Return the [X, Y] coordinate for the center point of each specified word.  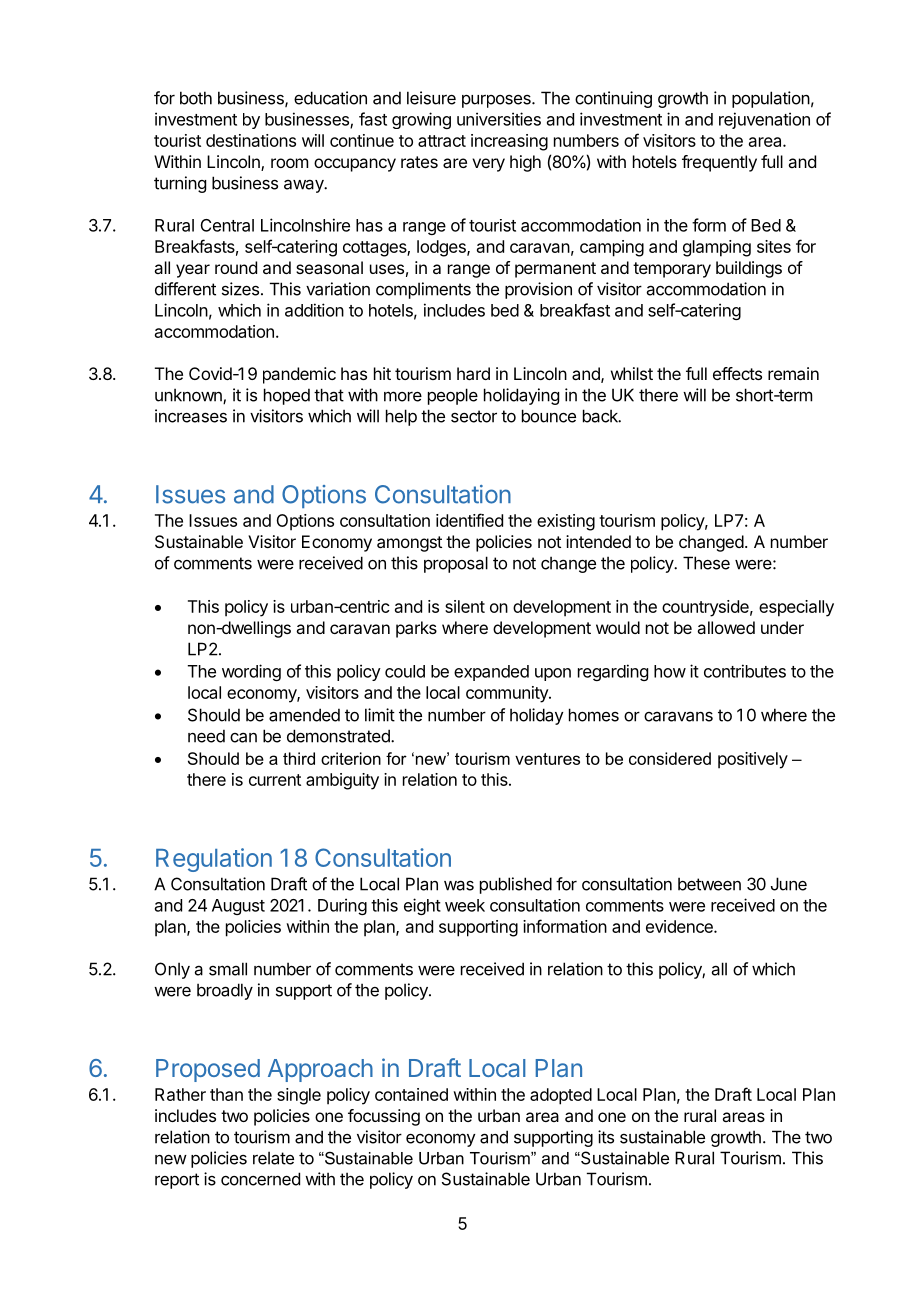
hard [473, 373]
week [465, 905]
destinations [251, 140]
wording [251, 672]
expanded [491, 673]
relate [273, 1158]
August [238, 907]
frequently [719, 163]
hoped [287, 396]
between [709, 884]
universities [499, 119]
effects [737, 373]
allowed [726, 627]
